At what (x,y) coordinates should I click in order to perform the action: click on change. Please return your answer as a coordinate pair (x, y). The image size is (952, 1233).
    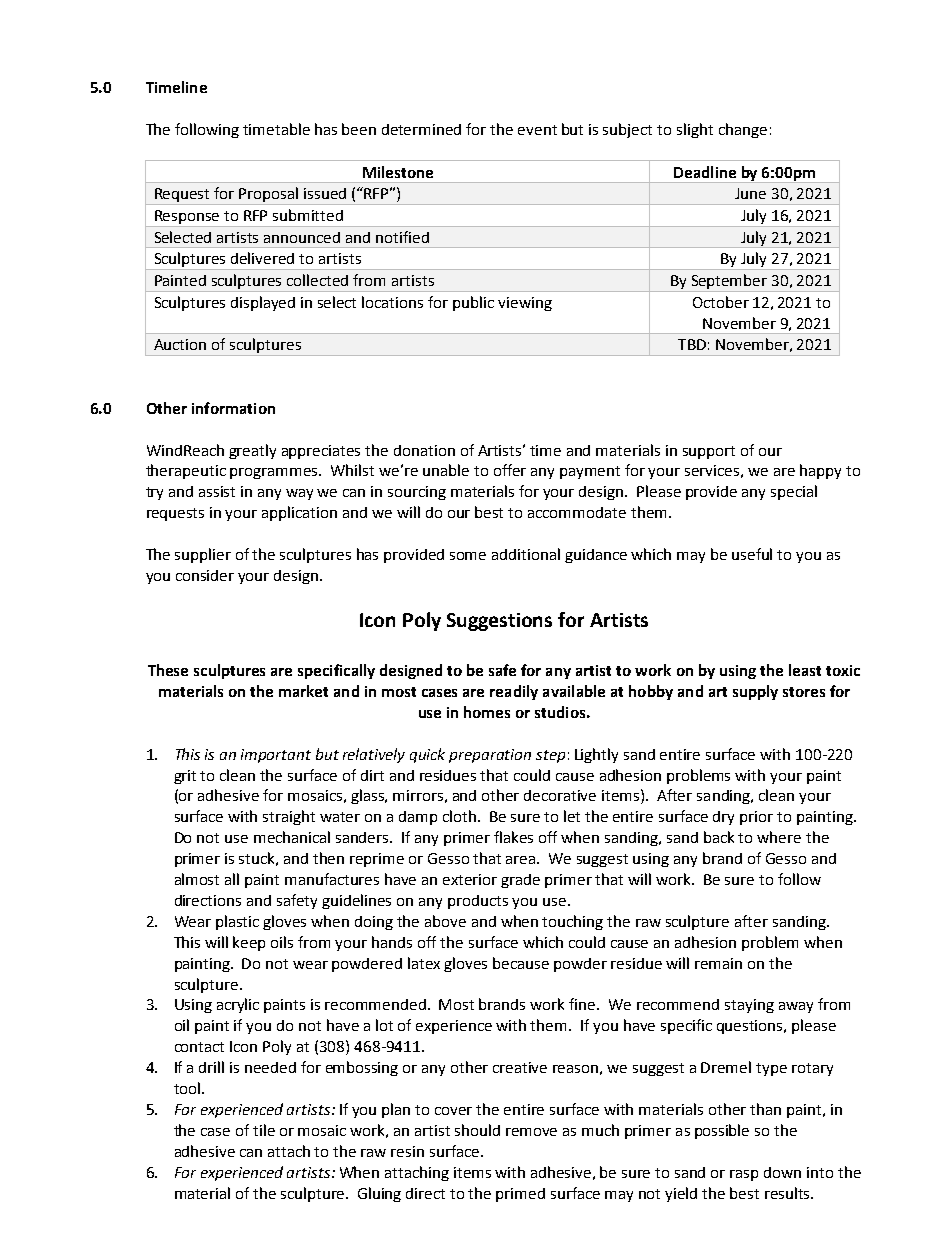
    Looking at the image, I should click on (743, 130).
